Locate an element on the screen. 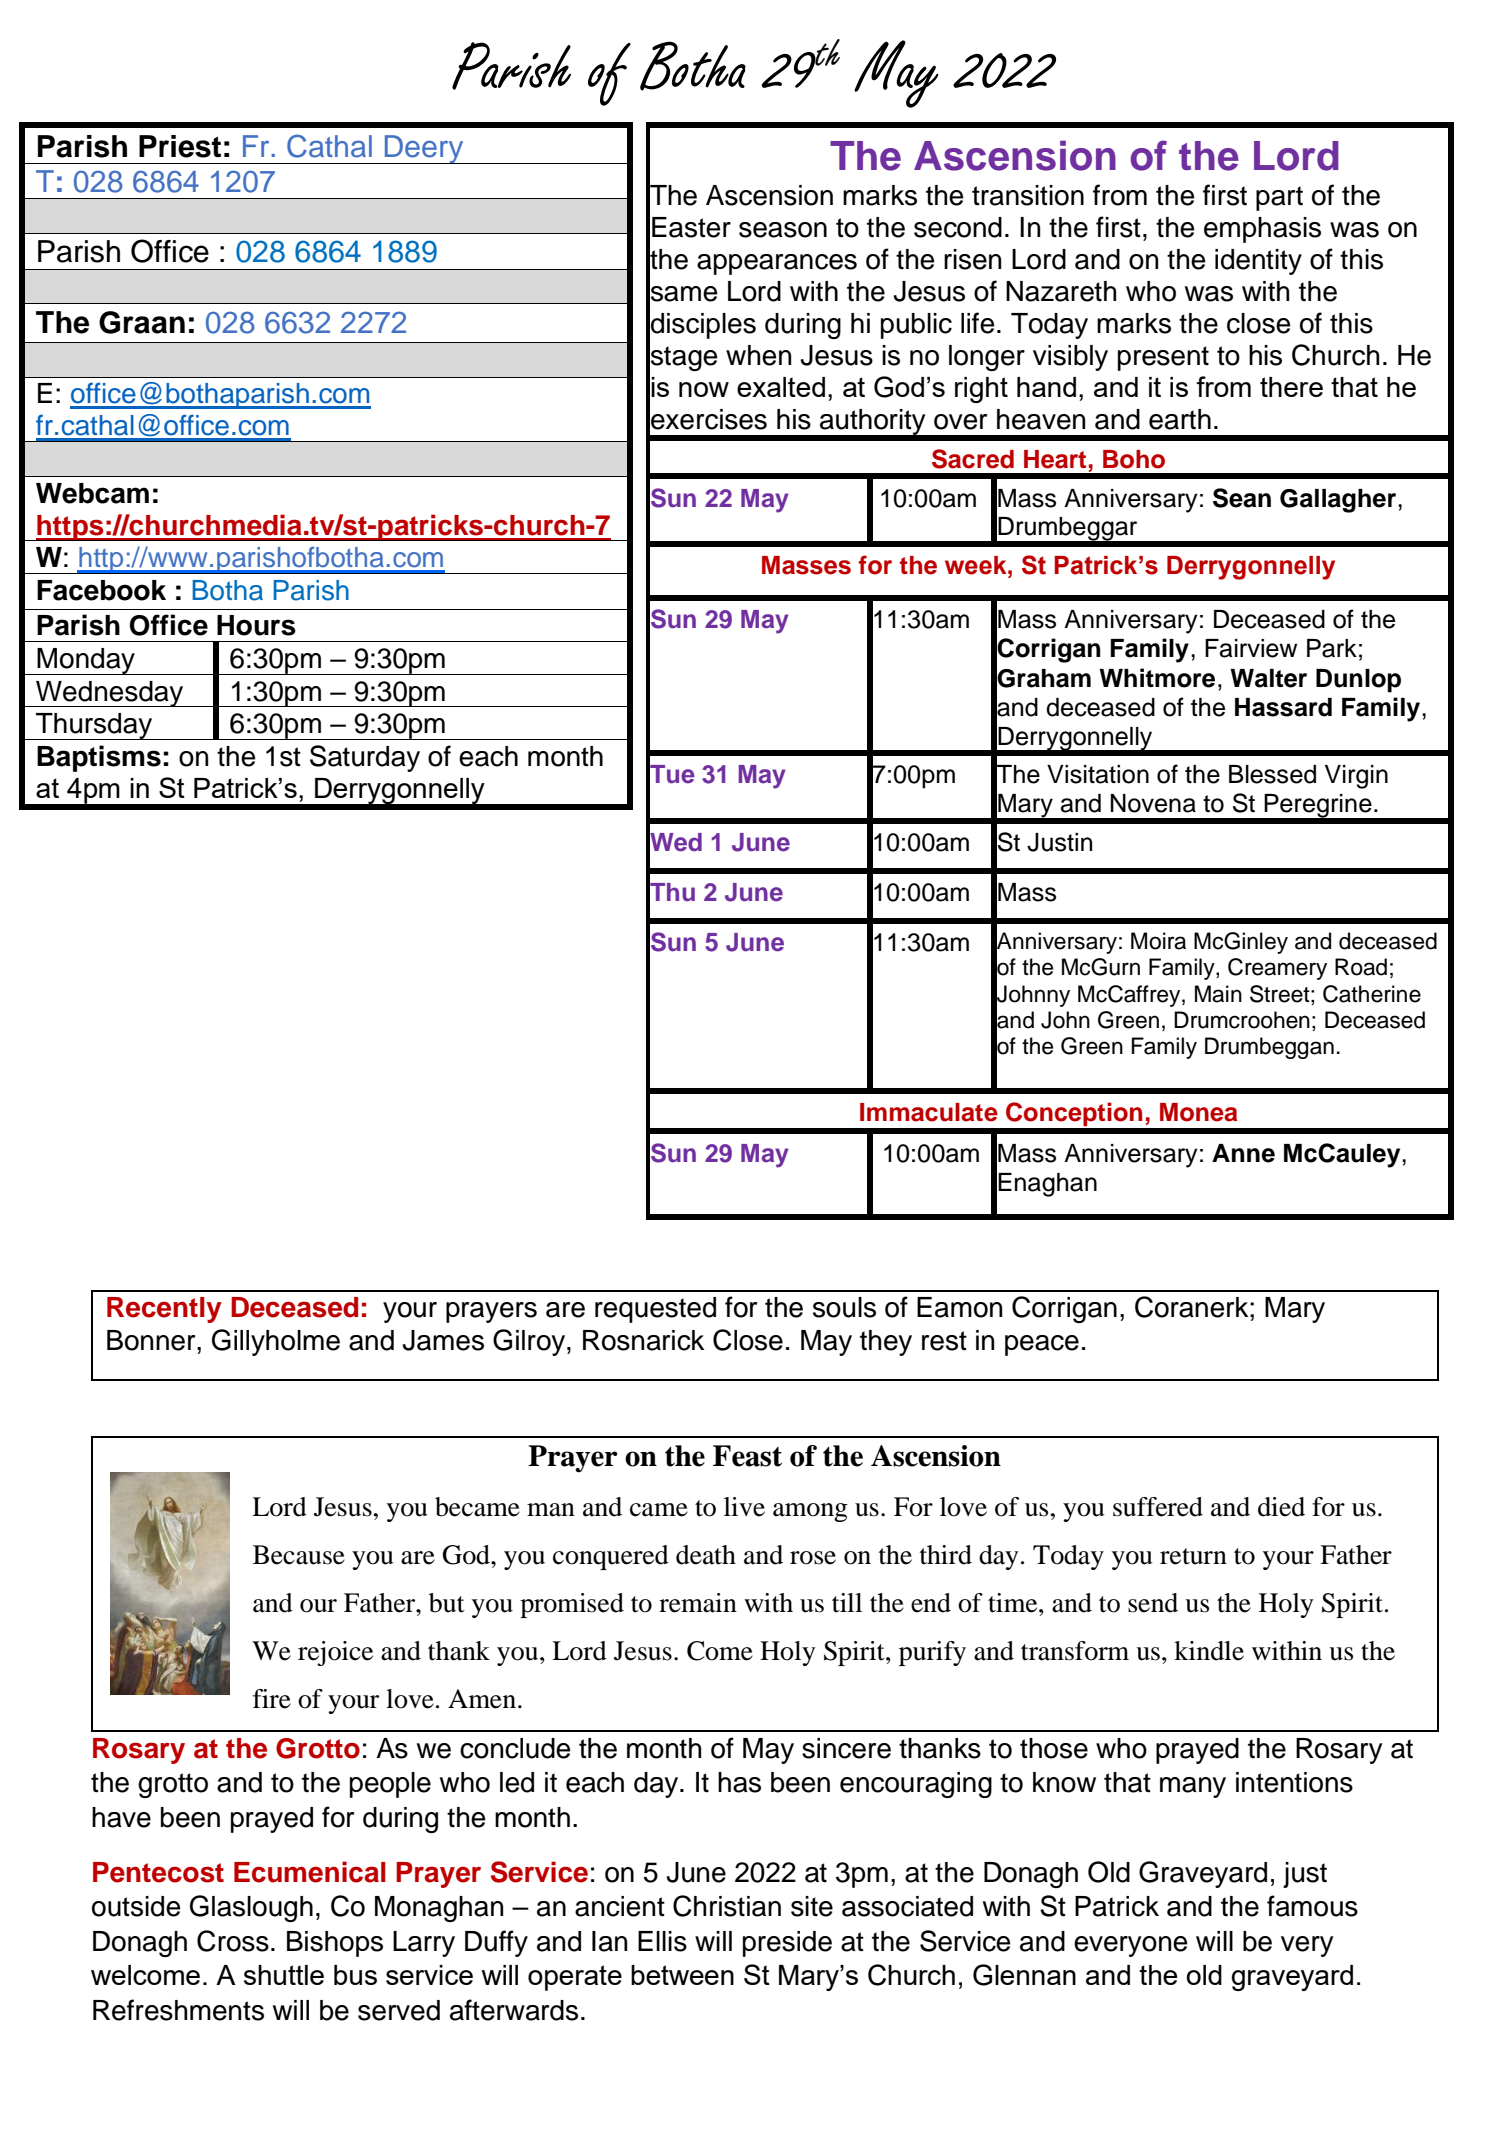 The width and height of the screenshot is (1508, 2133). Cross is located at coordinates (233, 1941).
